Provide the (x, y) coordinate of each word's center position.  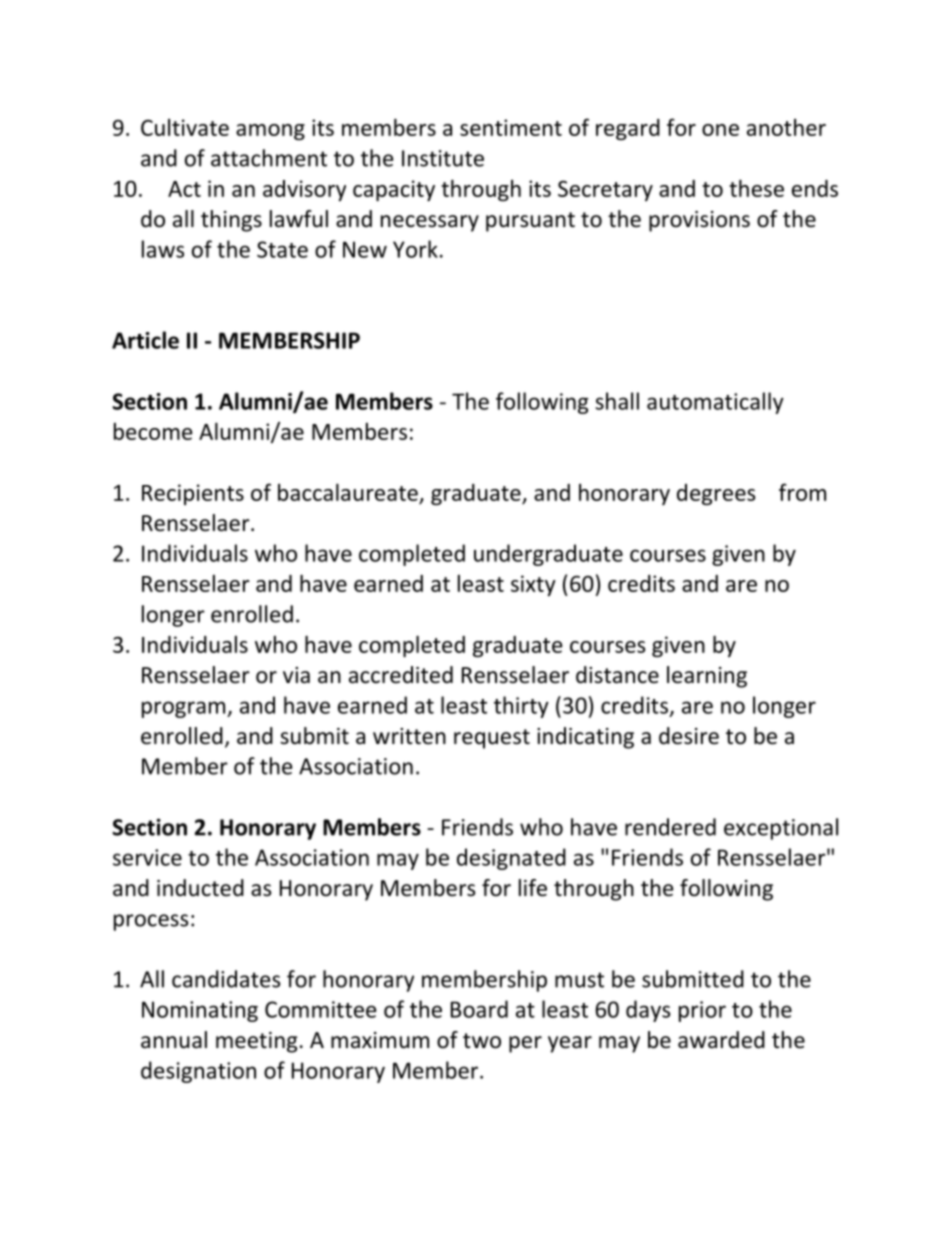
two (482, 1041)
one (720, 130)
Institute (443, 158)
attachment (269, 158)
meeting (256, 1042)
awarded (721, 1040)
